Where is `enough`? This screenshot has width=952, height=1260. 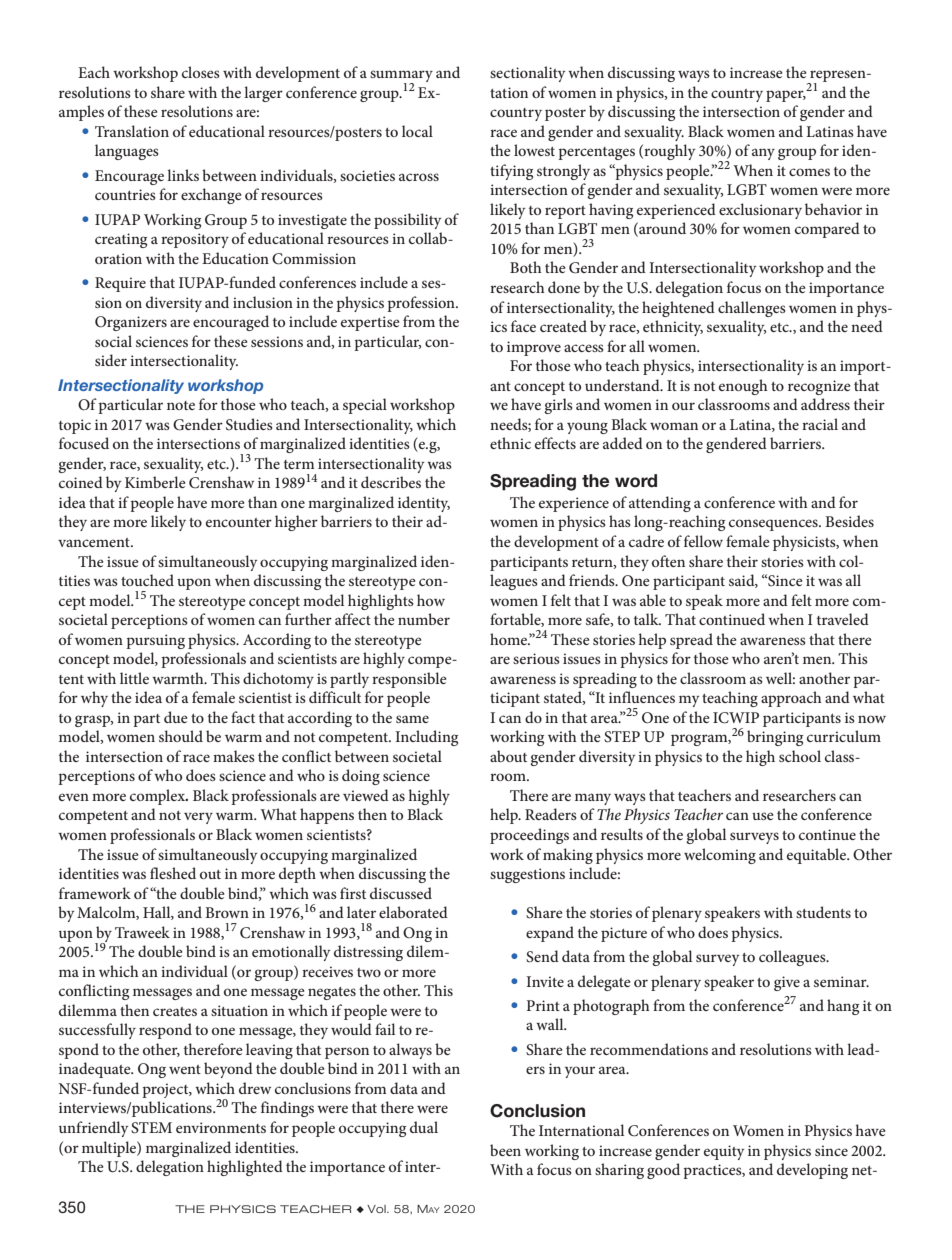
enough is located at coordinates (743, 387).
